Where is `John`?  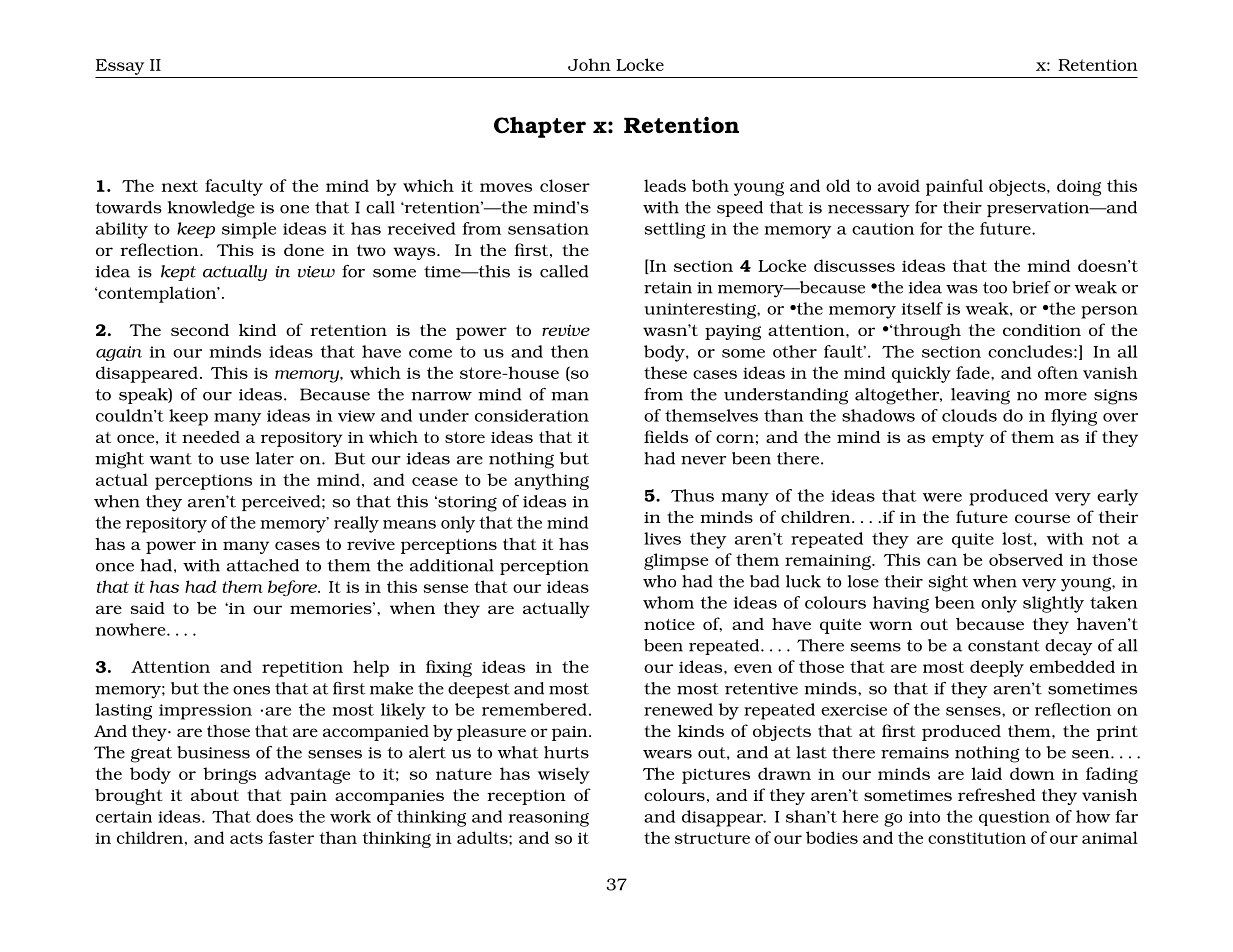
John is located at coordinates (589, 64).
